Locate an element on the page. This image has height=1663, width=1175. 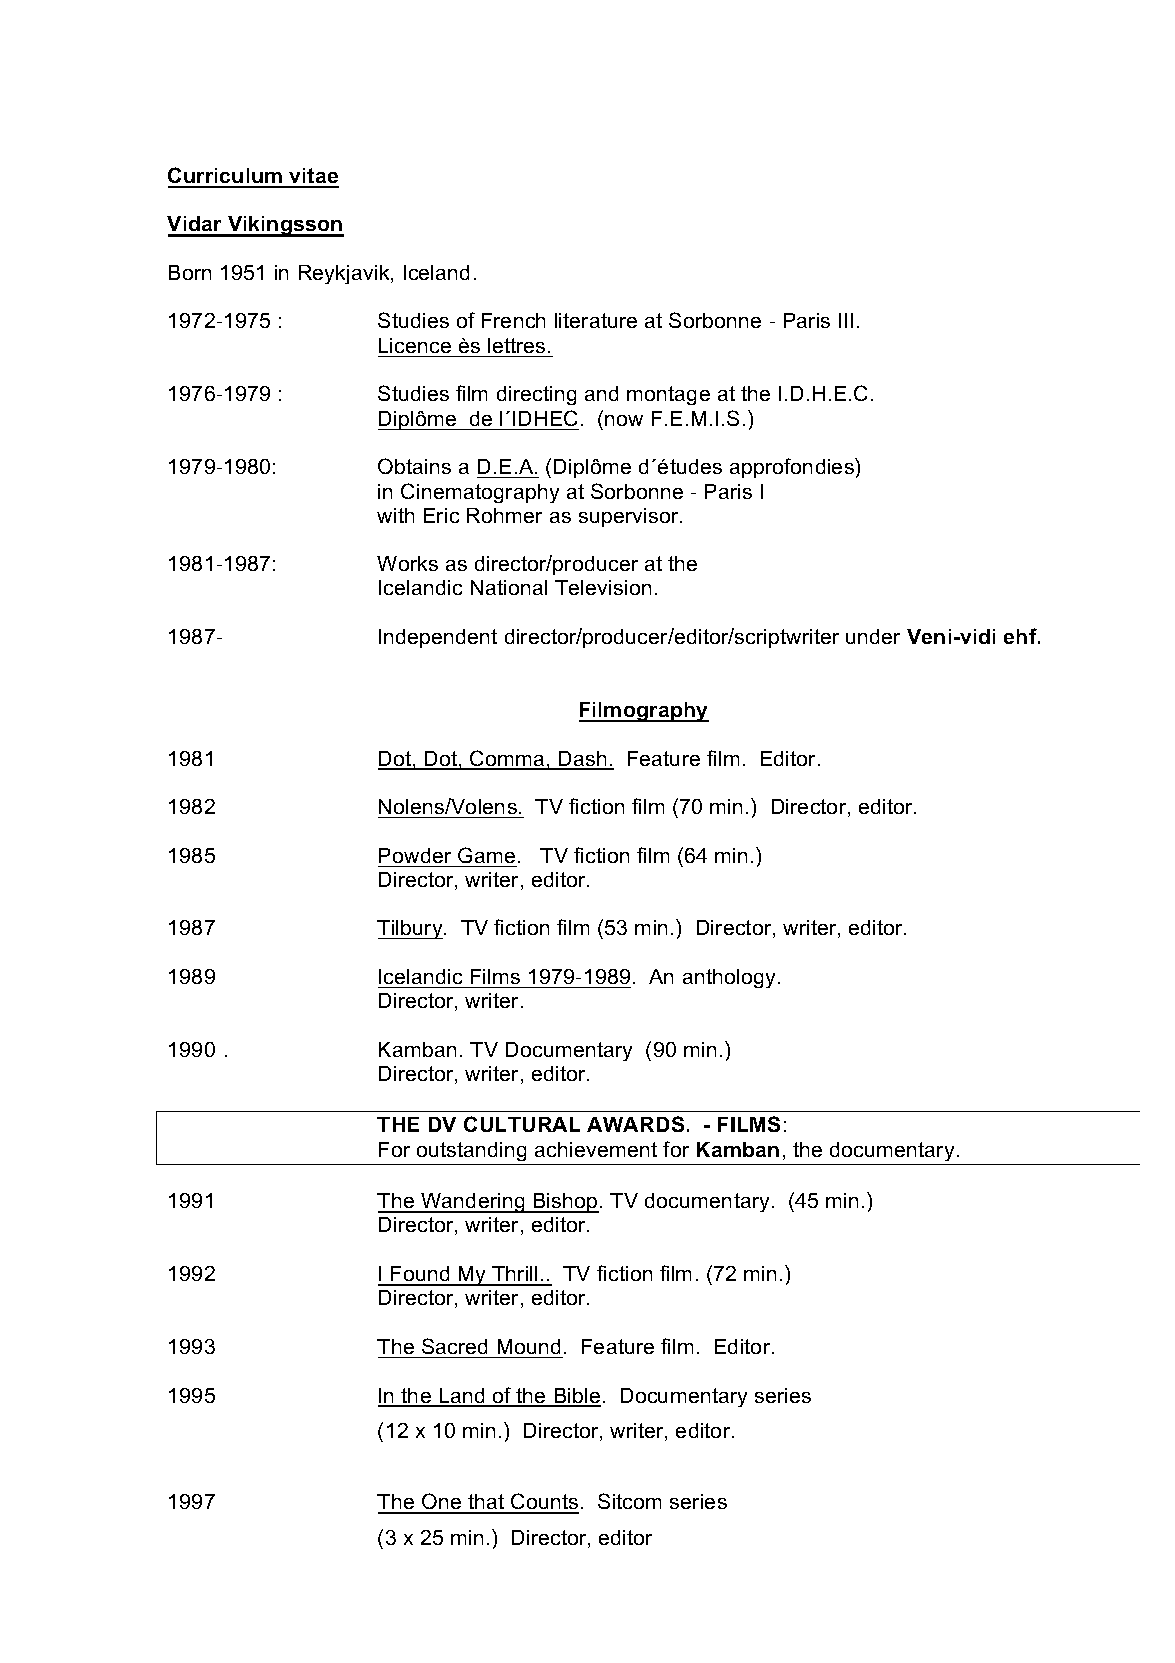
outstanding is located at coordinates (471, 1151).
